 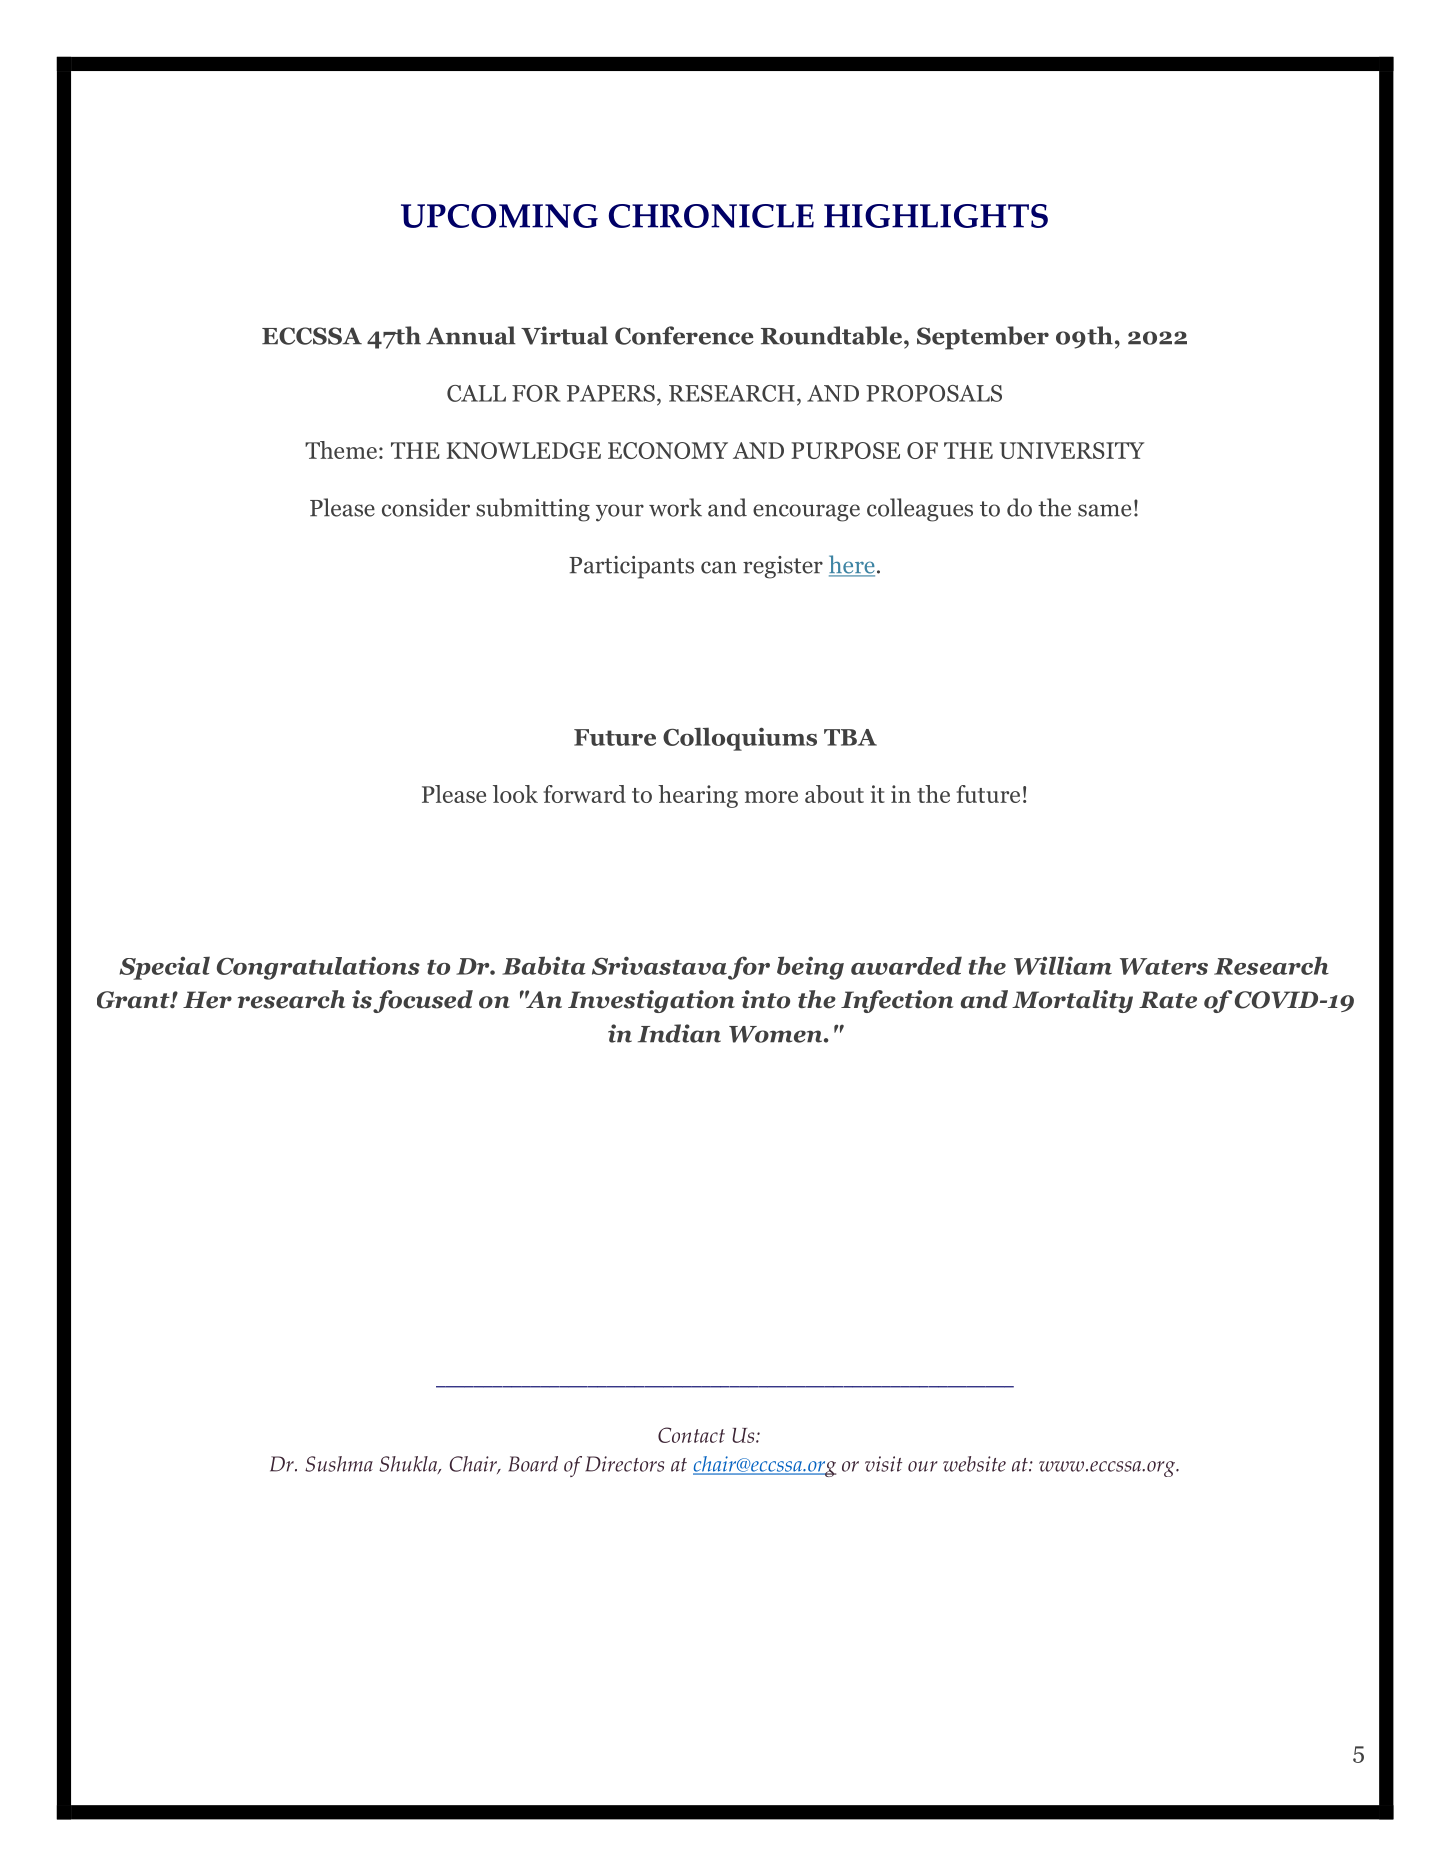 What do you see at coordinates (1072, 1001) in the image?
I see `Mortality` at bounding box center [1072, 1001].
